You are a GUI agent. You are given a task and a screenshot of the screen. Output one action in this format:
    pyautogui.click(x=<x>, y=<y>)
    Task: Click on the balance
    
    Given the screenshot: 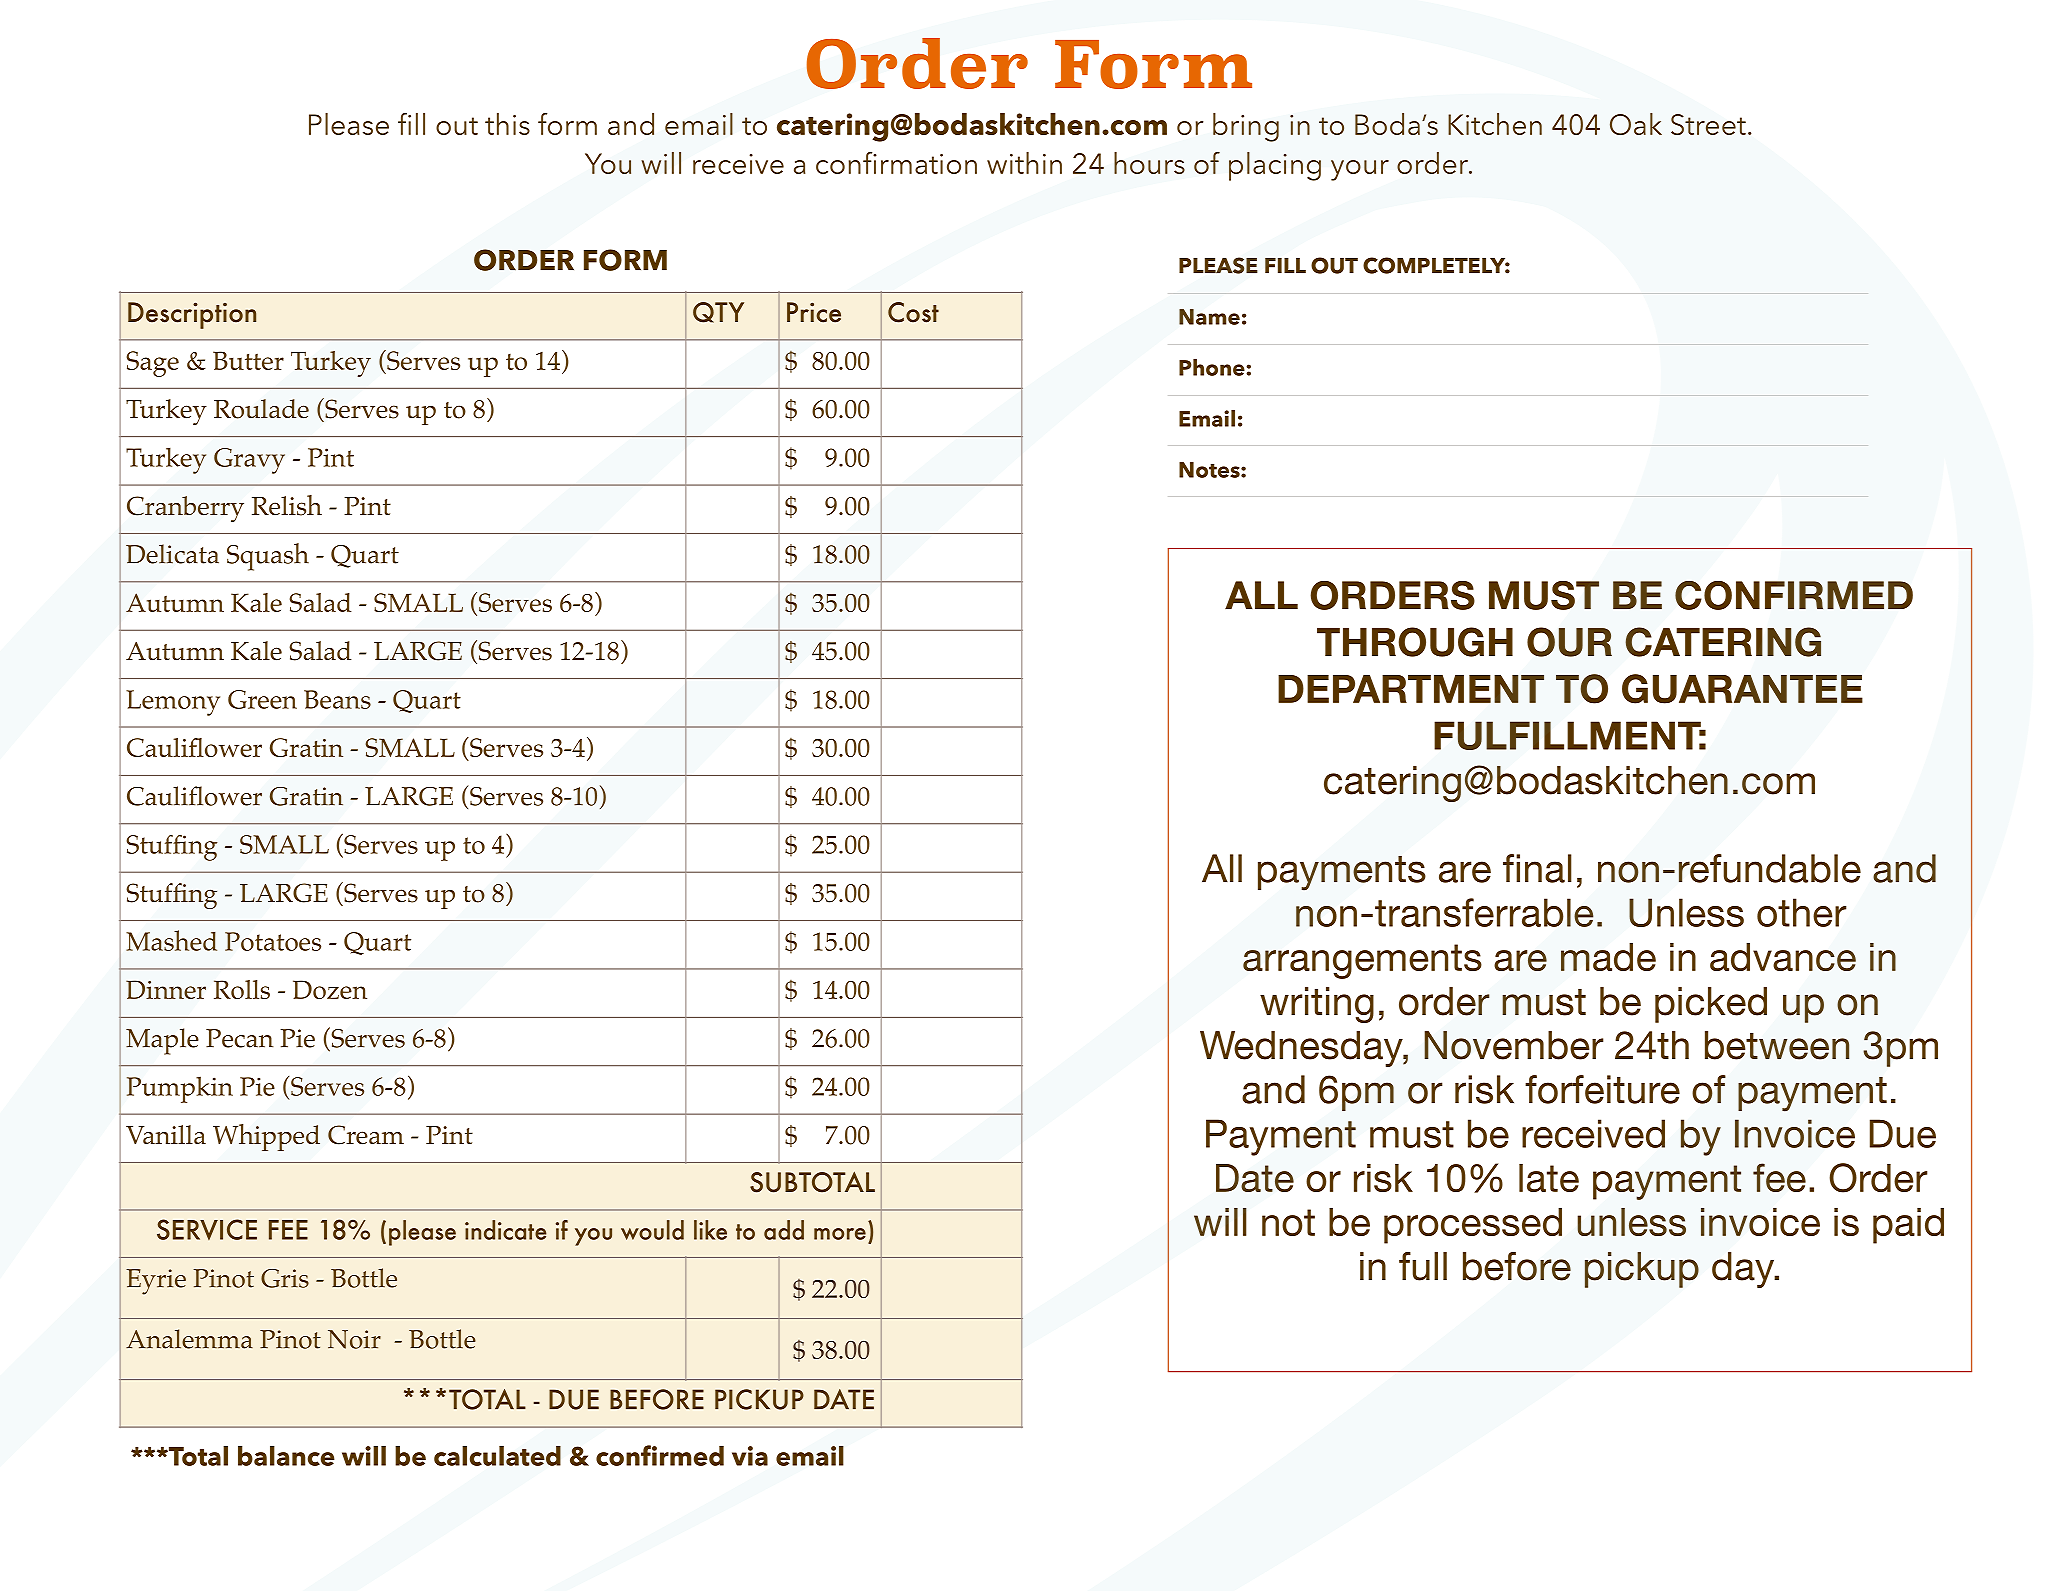 What is the action you would take?
    pyautogui.click(x=286, y=1456)
